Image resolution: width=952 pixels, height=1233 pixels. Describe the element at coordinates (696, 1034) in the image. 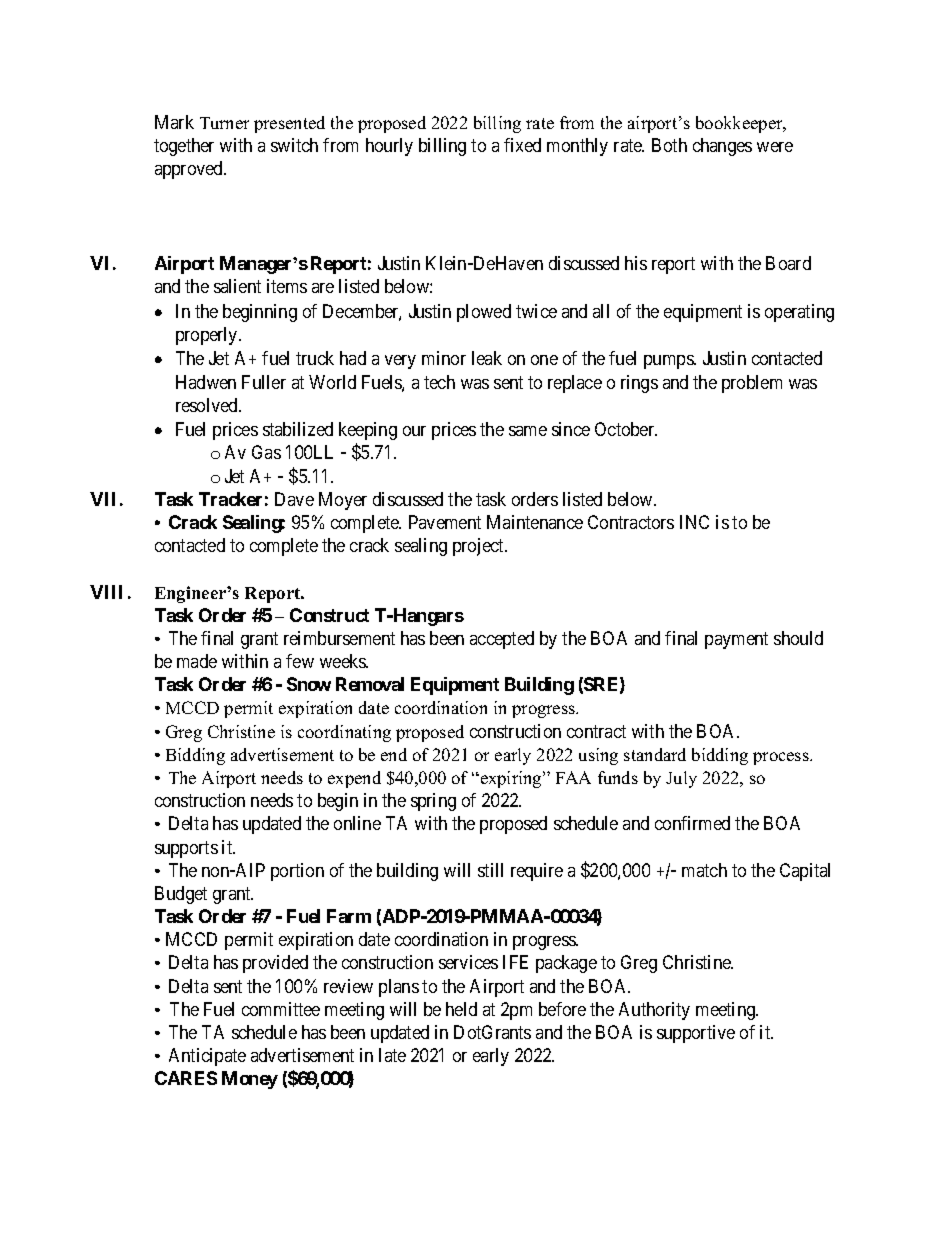

I see `supportive` at that location.
